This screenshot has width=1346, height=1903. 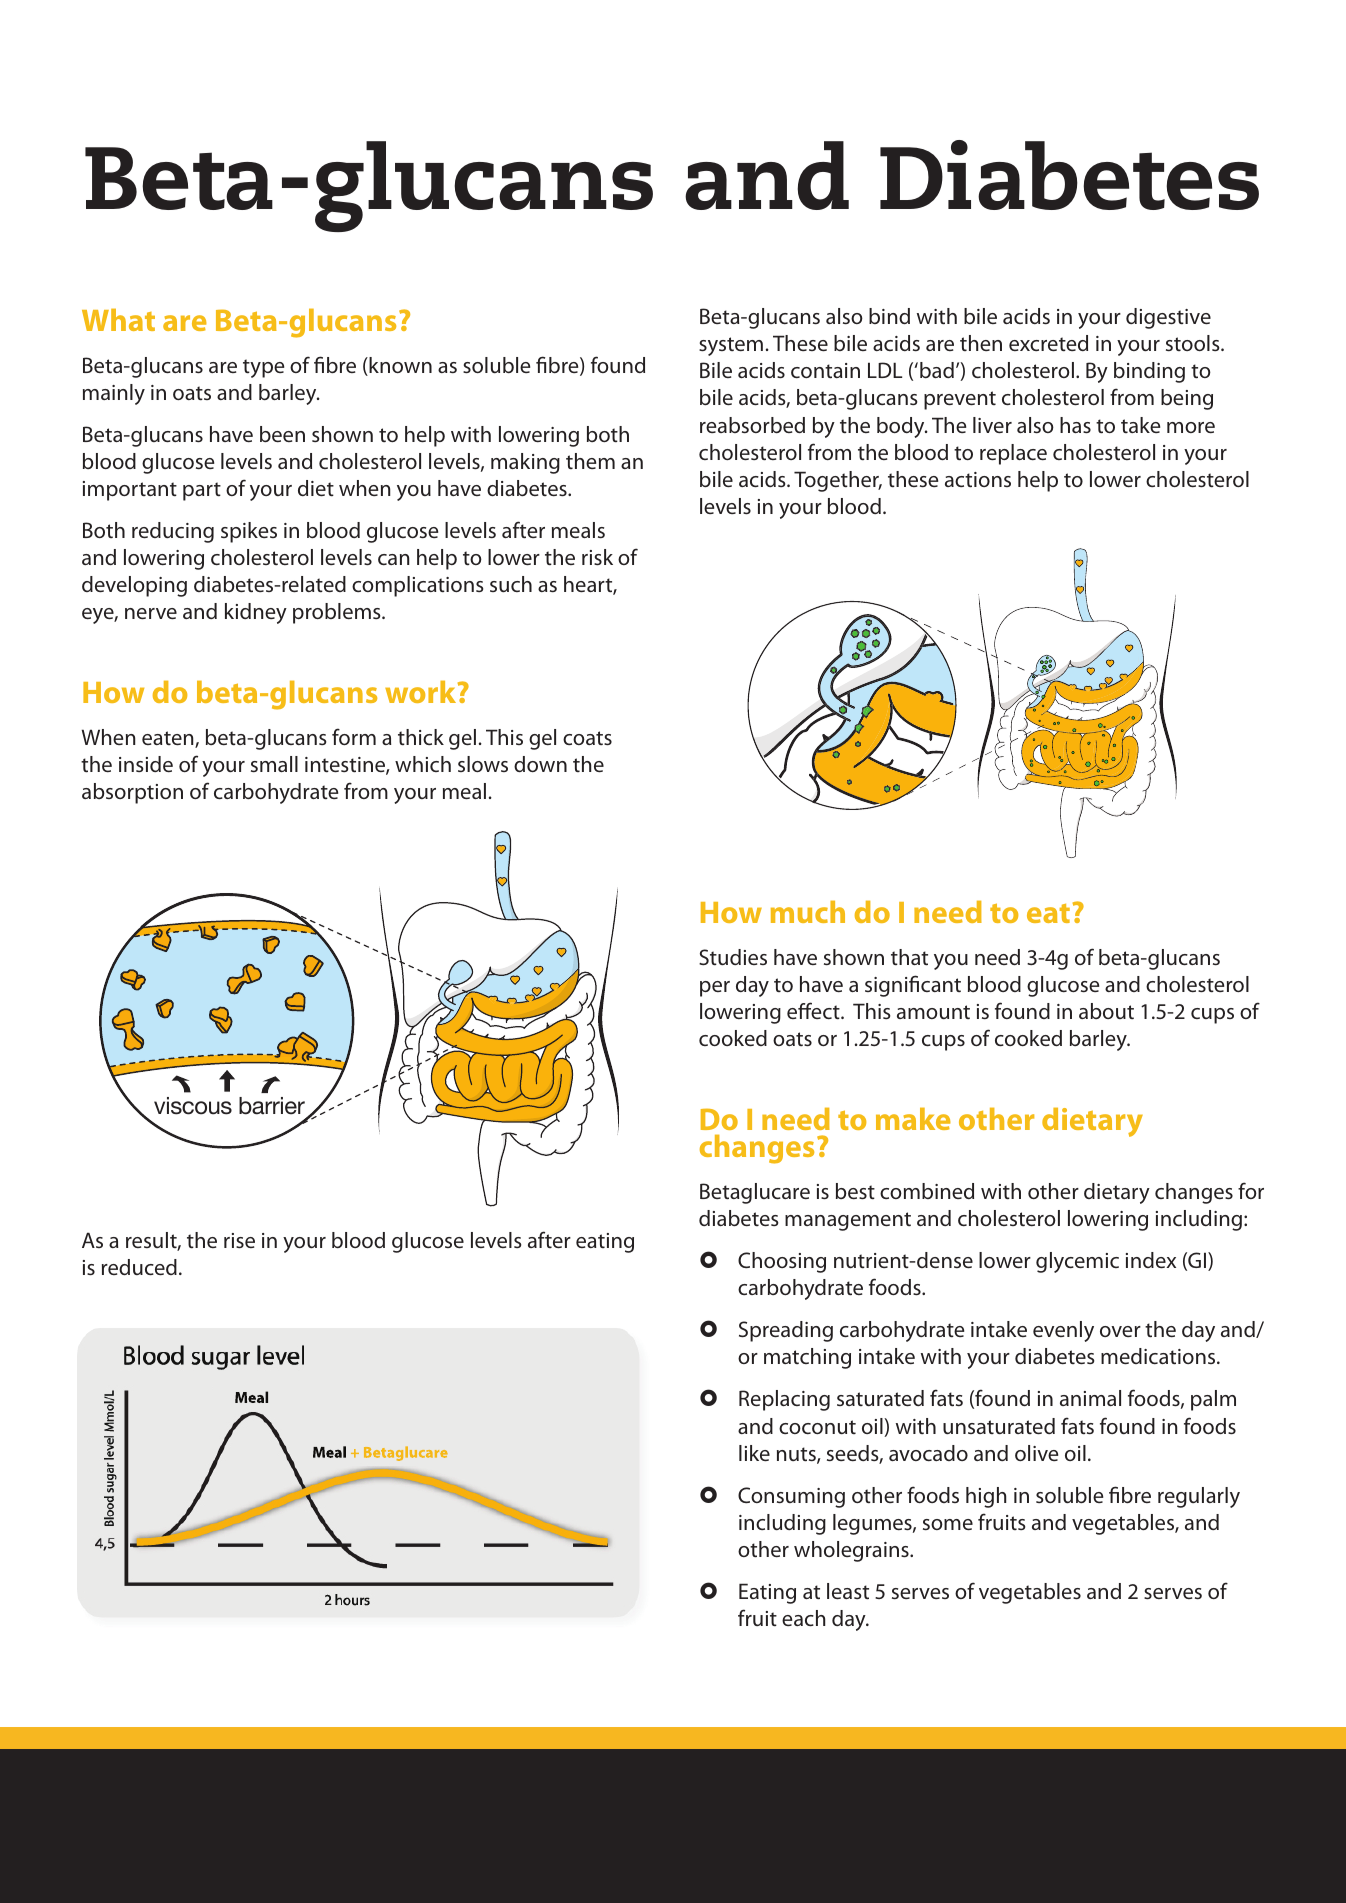 I want to click on reduced, so click(x=139, y=1267).
